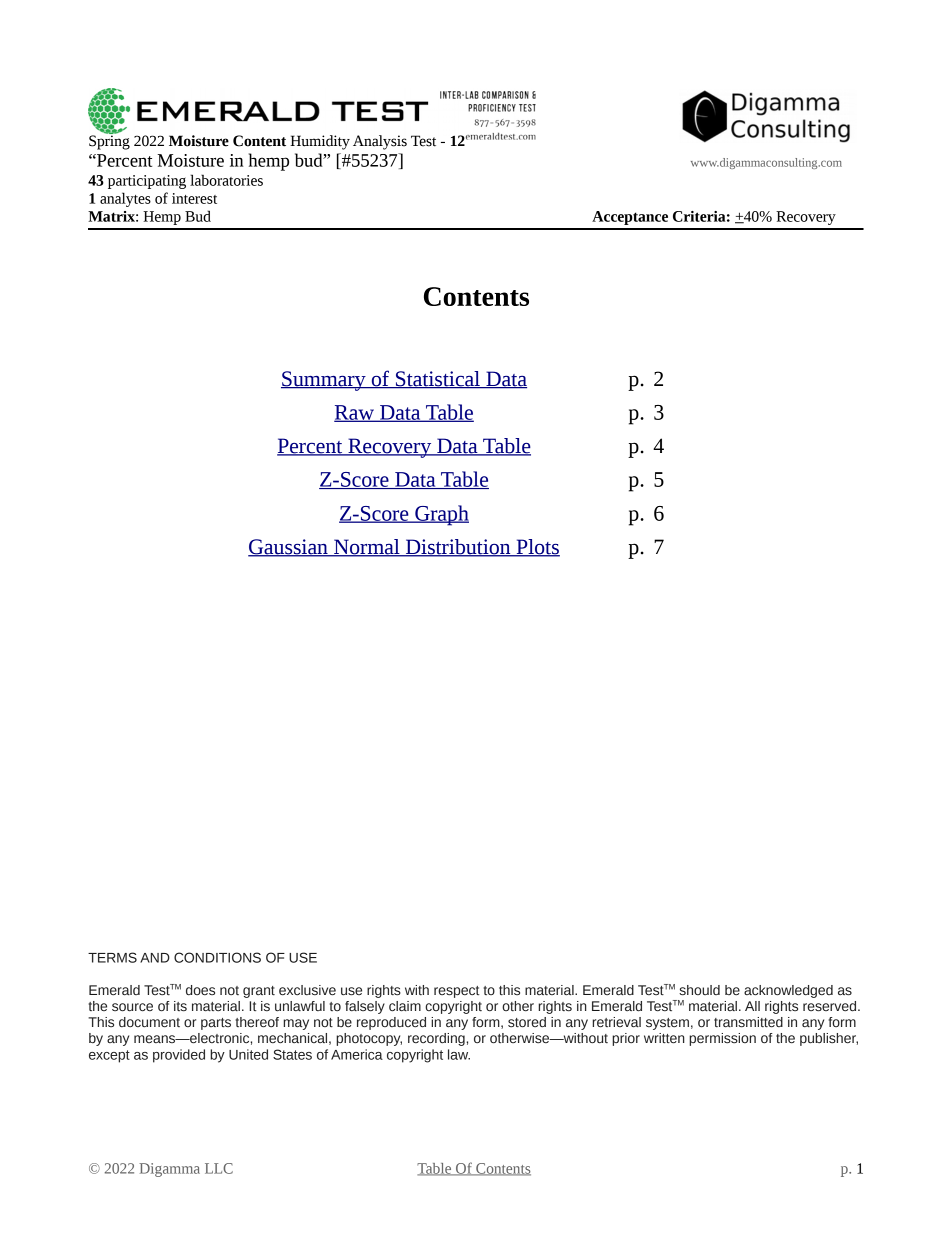 This screenshot has height=1233, width=952. I want to click on Analysis, so click(380, 142).
